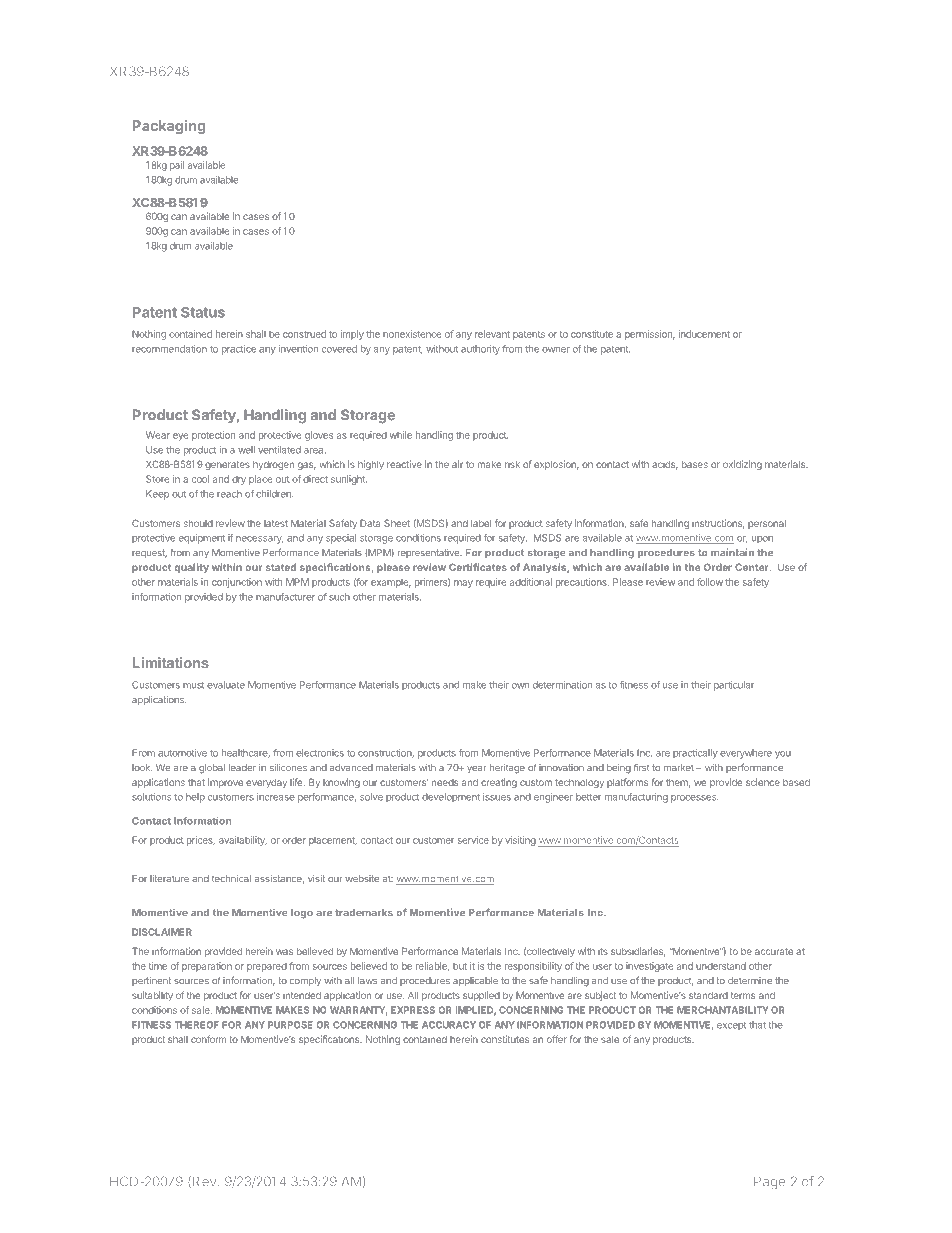  Describe the element at coordinates (208, 1039) in the screenshot. I see `conform` at that location.
